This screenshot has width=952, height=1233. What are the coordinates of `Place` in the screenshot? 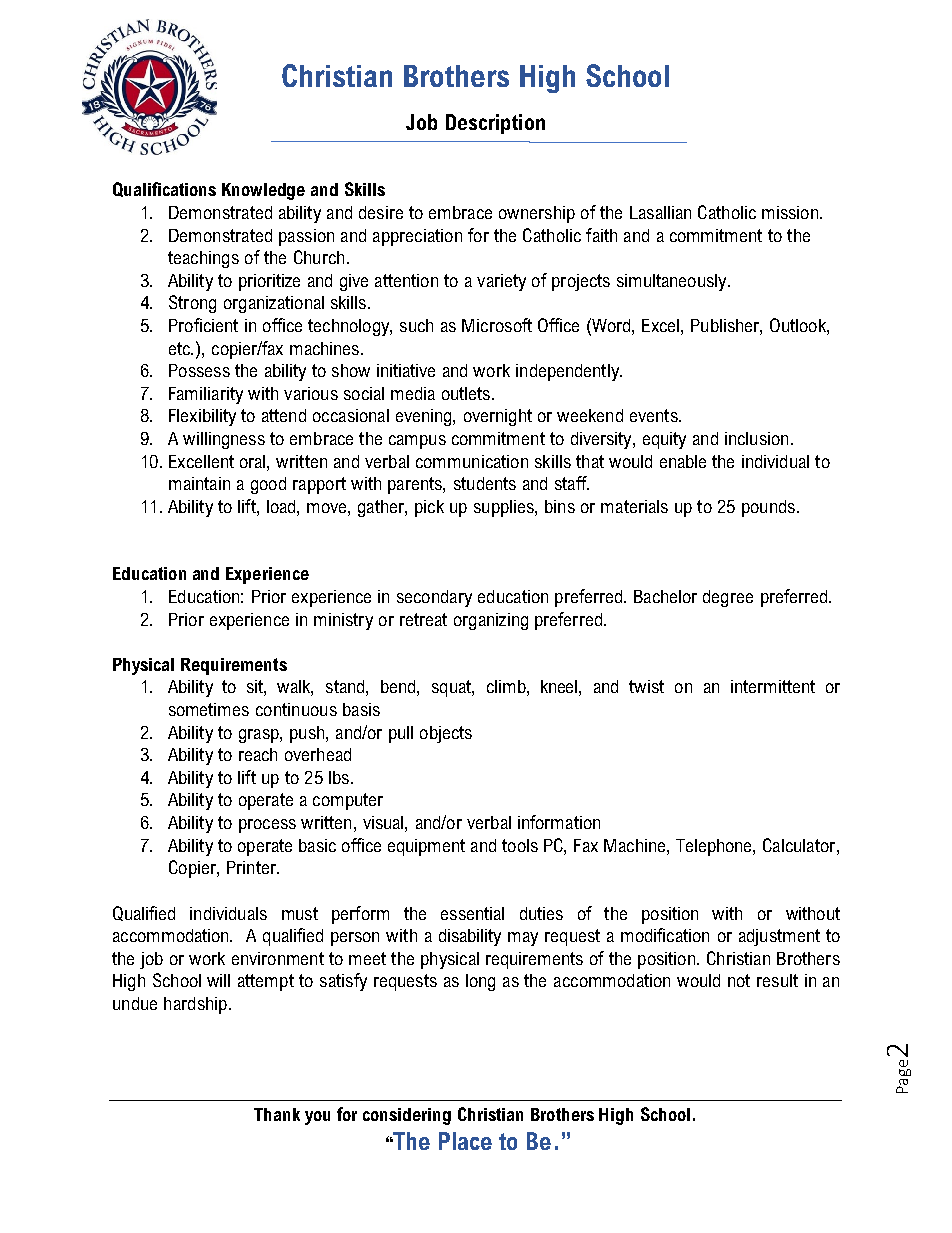 It's located at (465, 1141).
